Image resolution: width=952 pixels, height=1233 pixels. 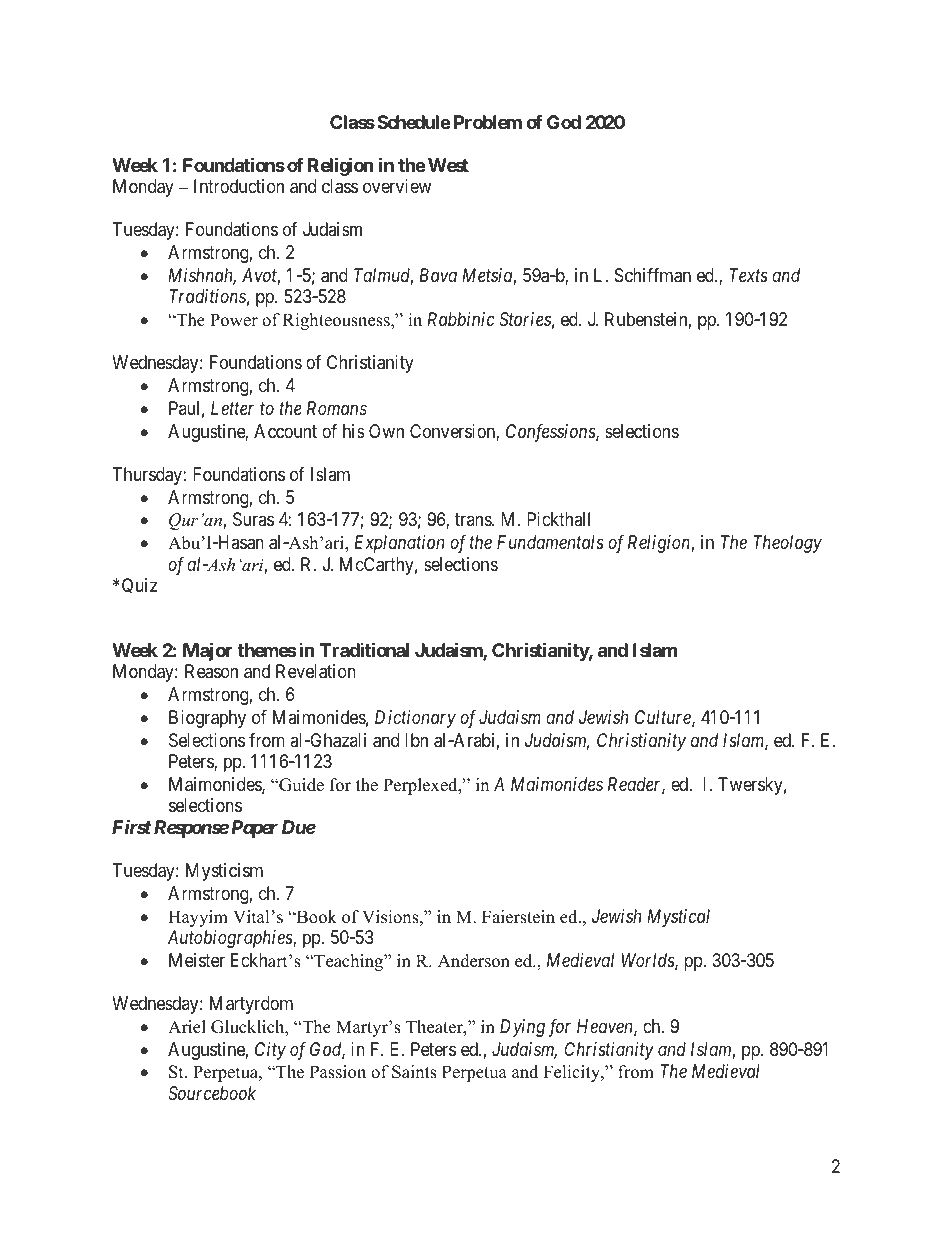 I want to click on West, so click(x=448, y=165).
